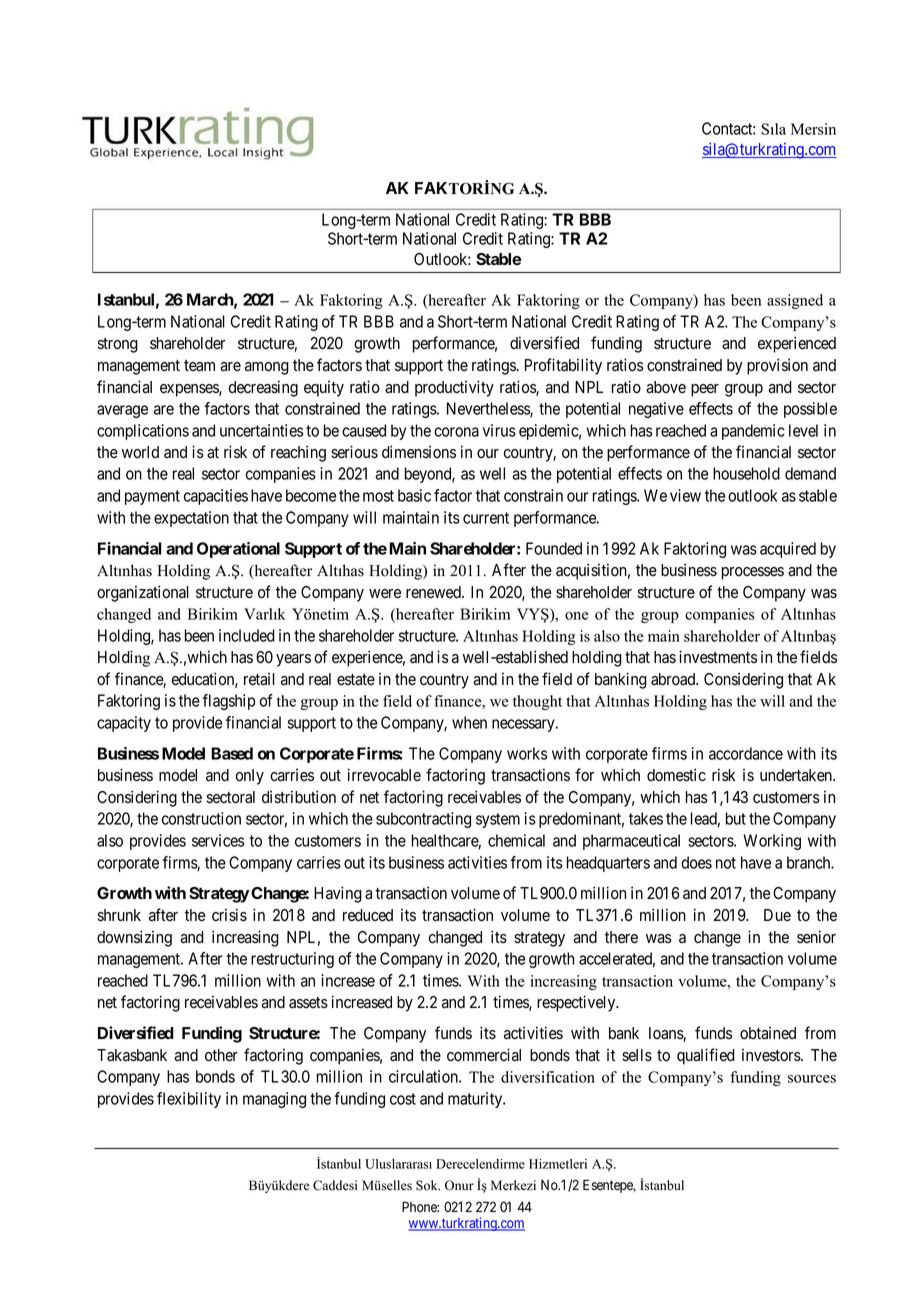  What do you see at coordinates (469, 722) in the screenshot?
I see `when` at bounding box center [469, 722].
